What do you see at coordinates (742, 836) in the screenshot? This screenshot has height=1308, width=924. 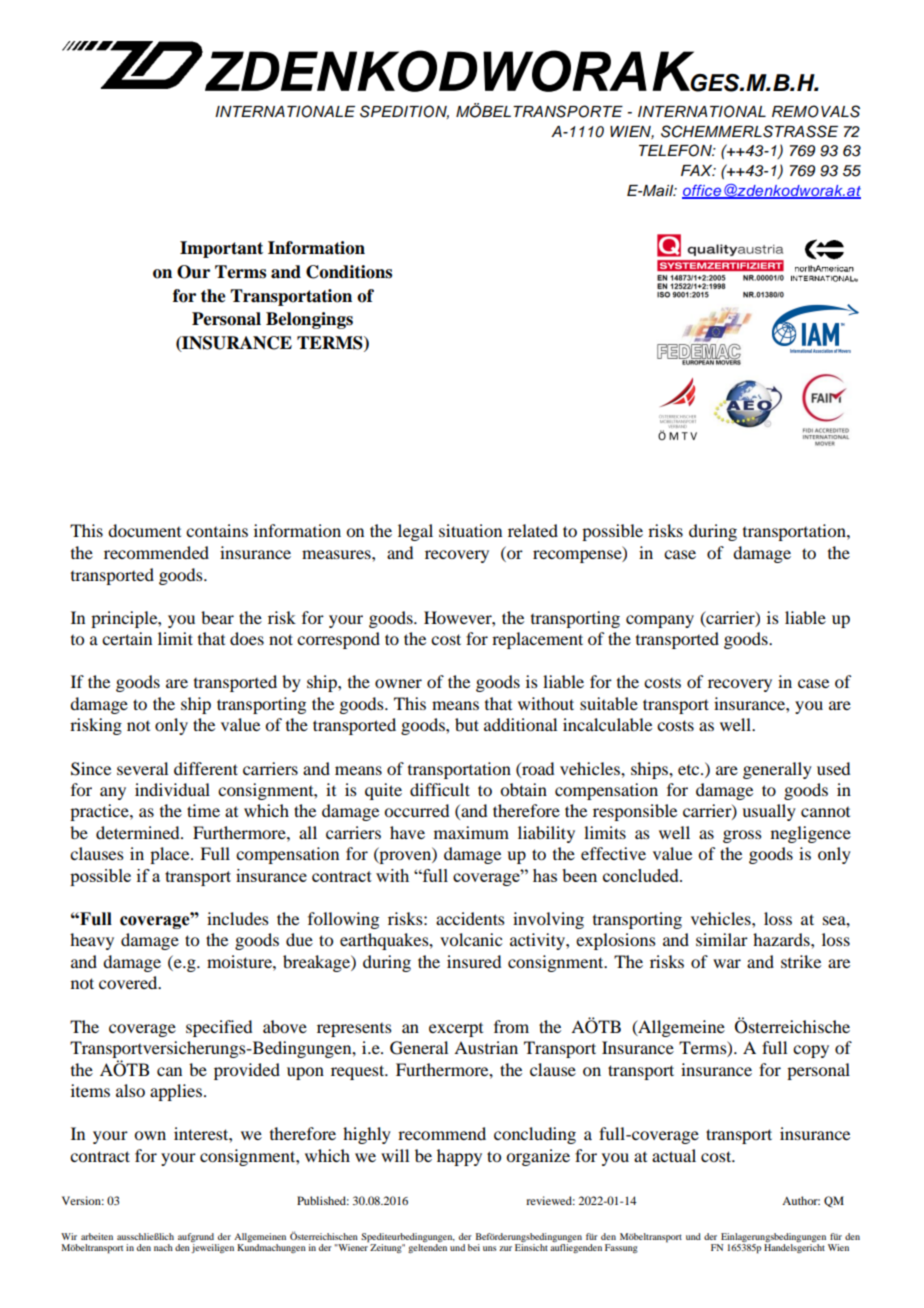 I see `gross` at bounding box center [742, 836].
